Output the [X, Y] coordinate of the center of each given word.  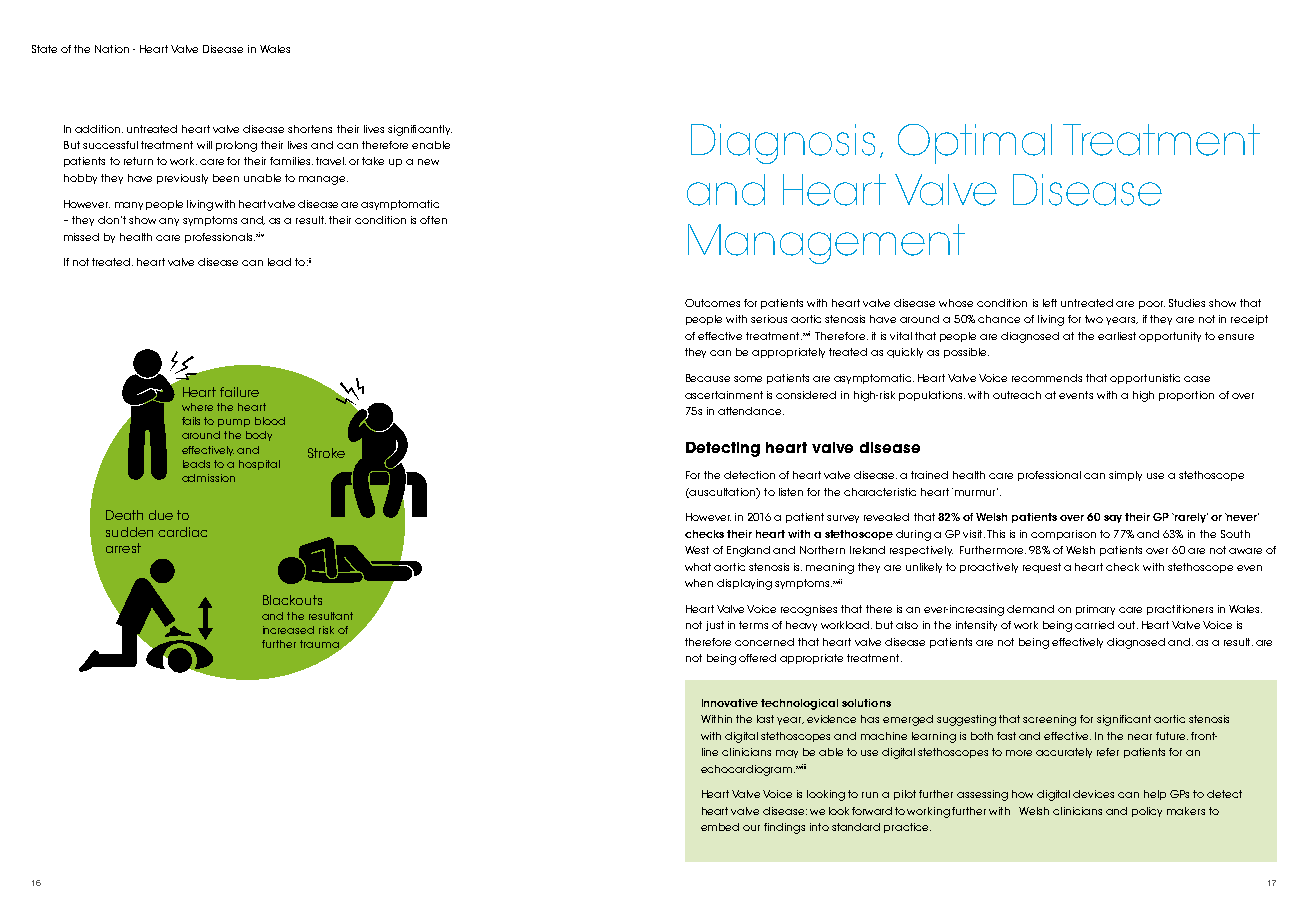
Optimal [975, 144]
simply [1125, 476]
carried [1094, 625]
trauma [320, 645]
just [715, 626]
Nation [112, 49]
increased [288, 630]
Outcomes [712, 303]
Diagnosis [783, 144]
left [1050, 303]
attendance [751, 411]
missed [81, 237]
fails [191, 421]
